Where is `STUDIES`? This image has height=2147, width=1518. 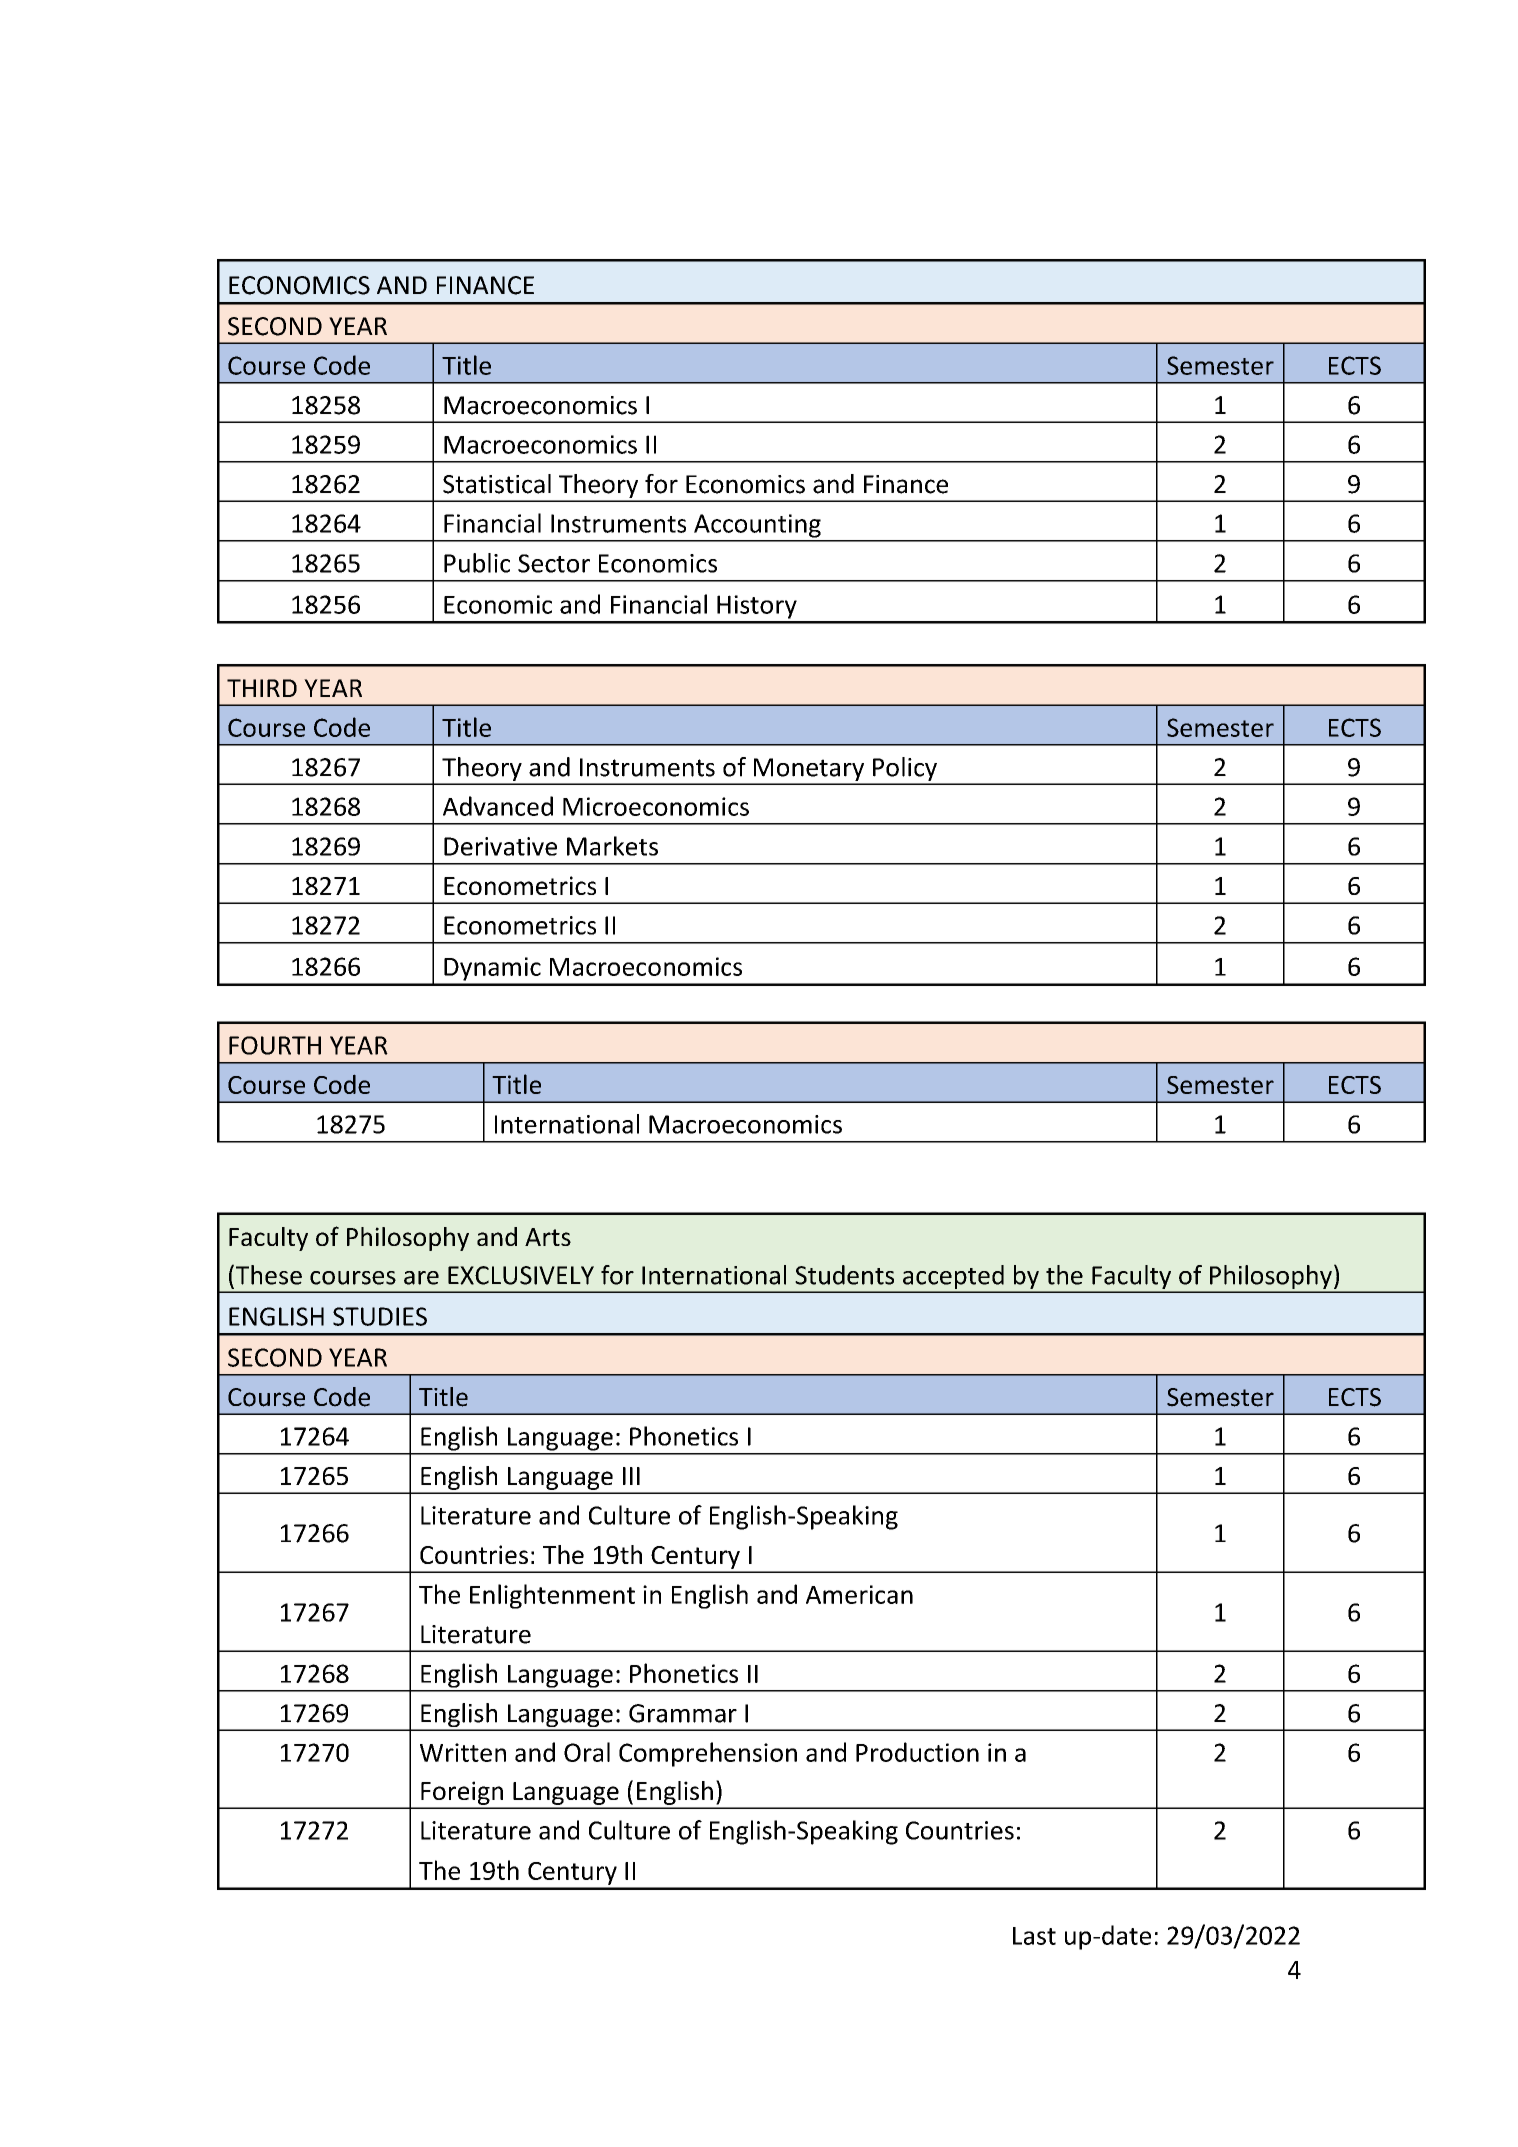
STUDIES is located at coordinates (380, 1316).
